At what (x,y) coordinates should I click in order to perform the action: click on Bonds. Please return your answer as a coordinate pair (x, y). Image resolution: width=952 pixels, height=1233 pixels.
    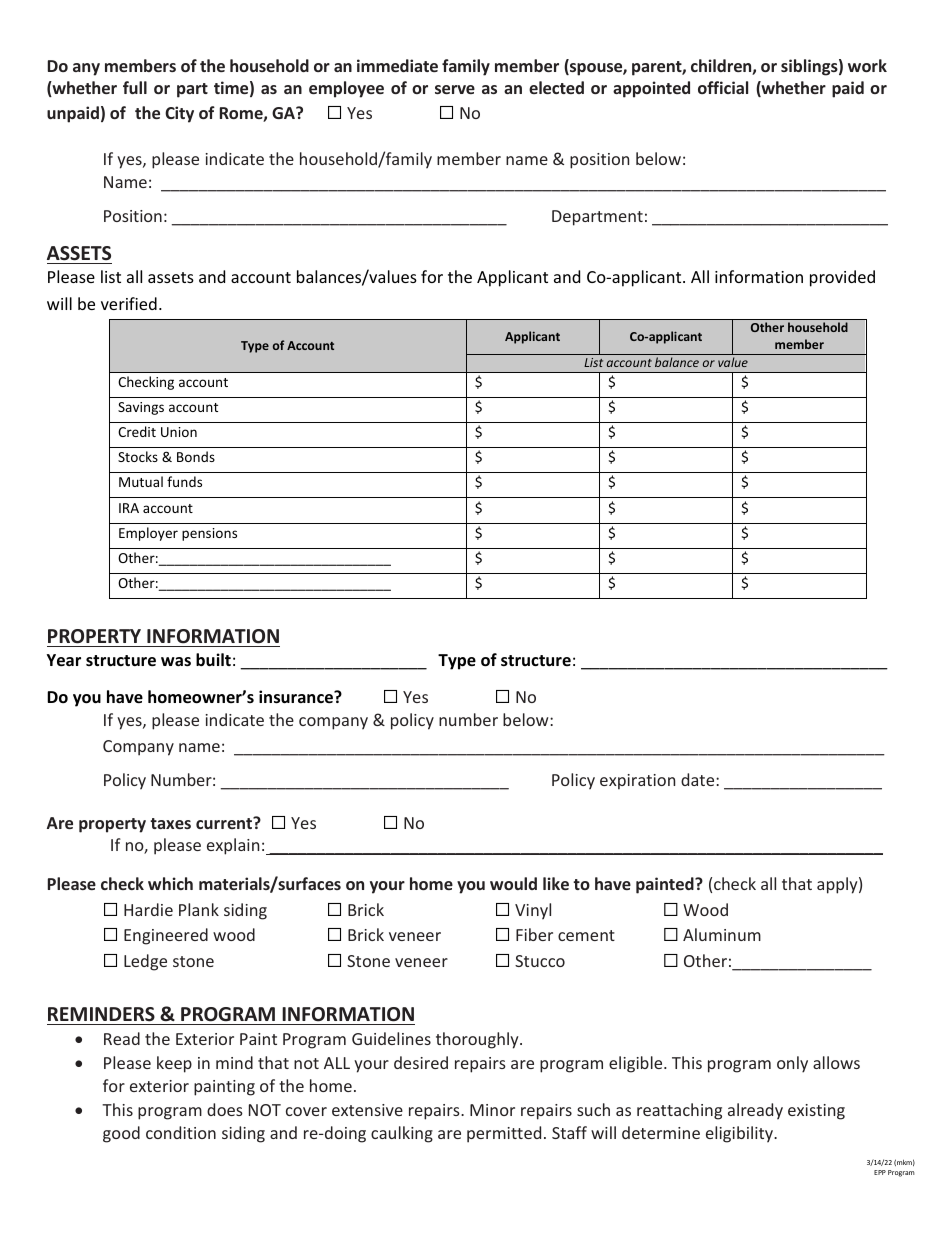
    Looking at the image, I should click on (196, 456).
